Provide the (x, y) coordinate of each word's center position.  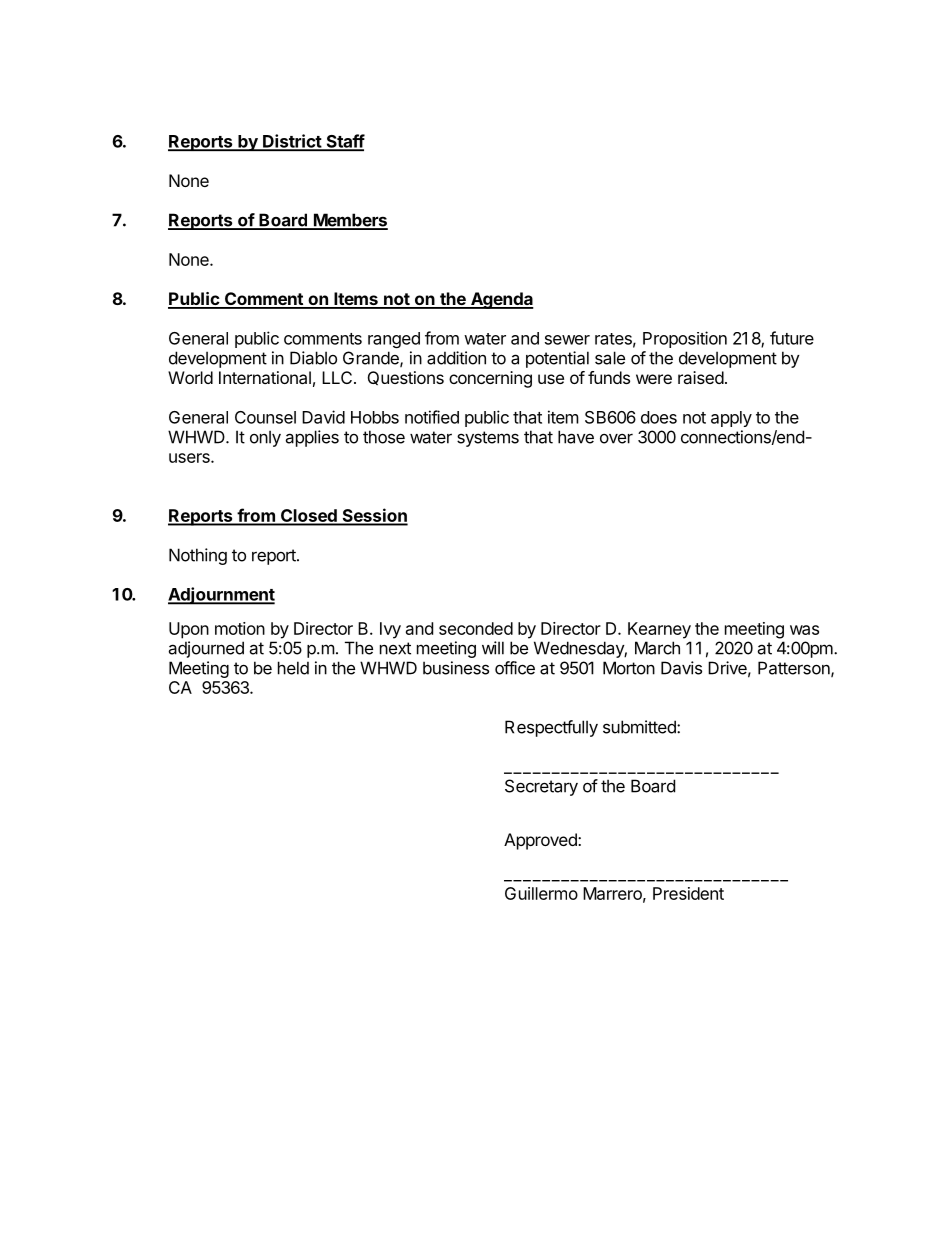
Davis (681, 668)
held (293, 668)
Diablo (313, 358)
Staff (344, 142)
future (792, 338)
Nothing (198, 556)
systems (488, 439)
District (292, 142)
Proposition (685, 339)
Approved (541, 841)
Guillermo (541, 893)
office (515, 668)
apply (731, 419)
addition (456, 358)
